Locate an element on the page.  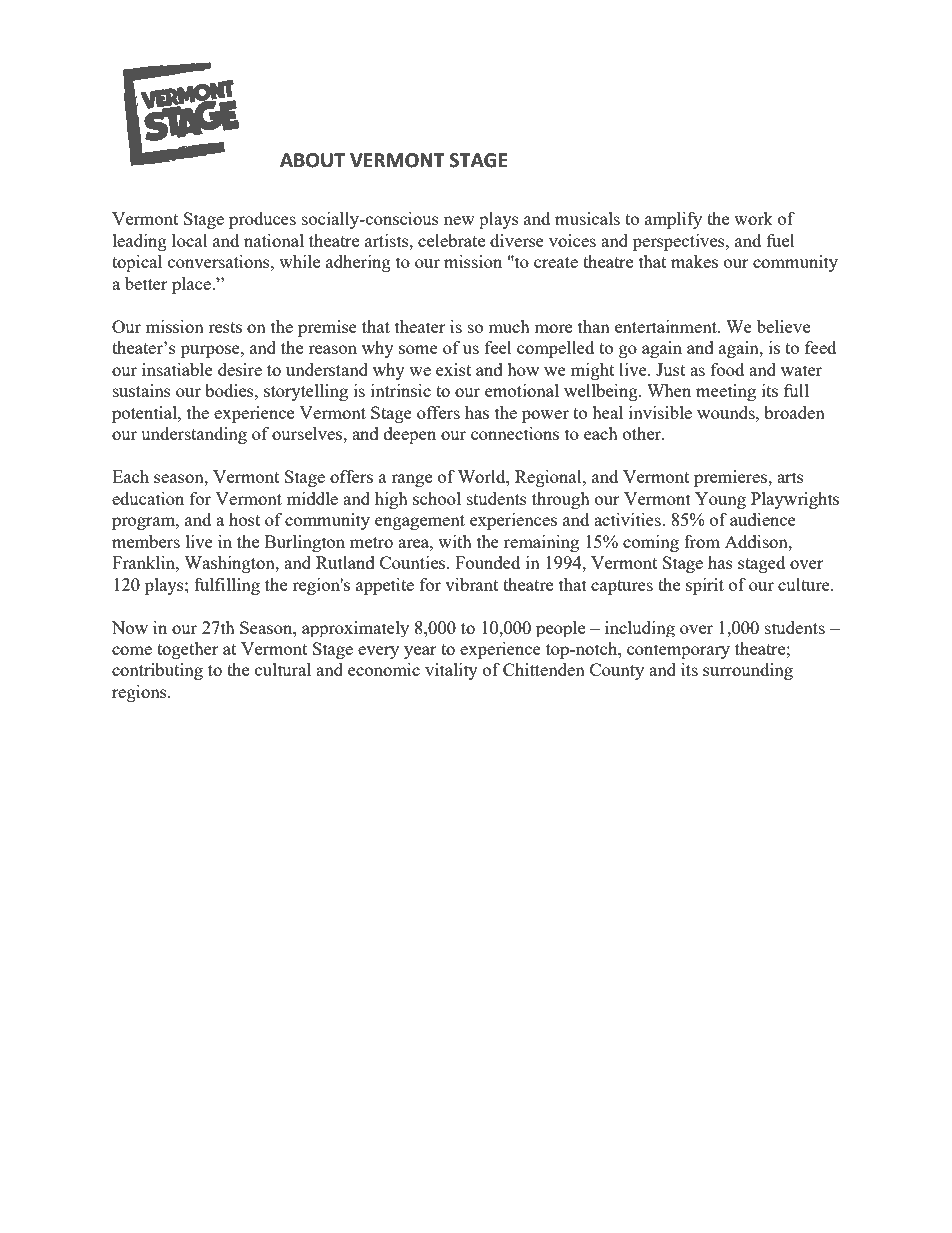
surrounding is located at coordinates (748, 671).
